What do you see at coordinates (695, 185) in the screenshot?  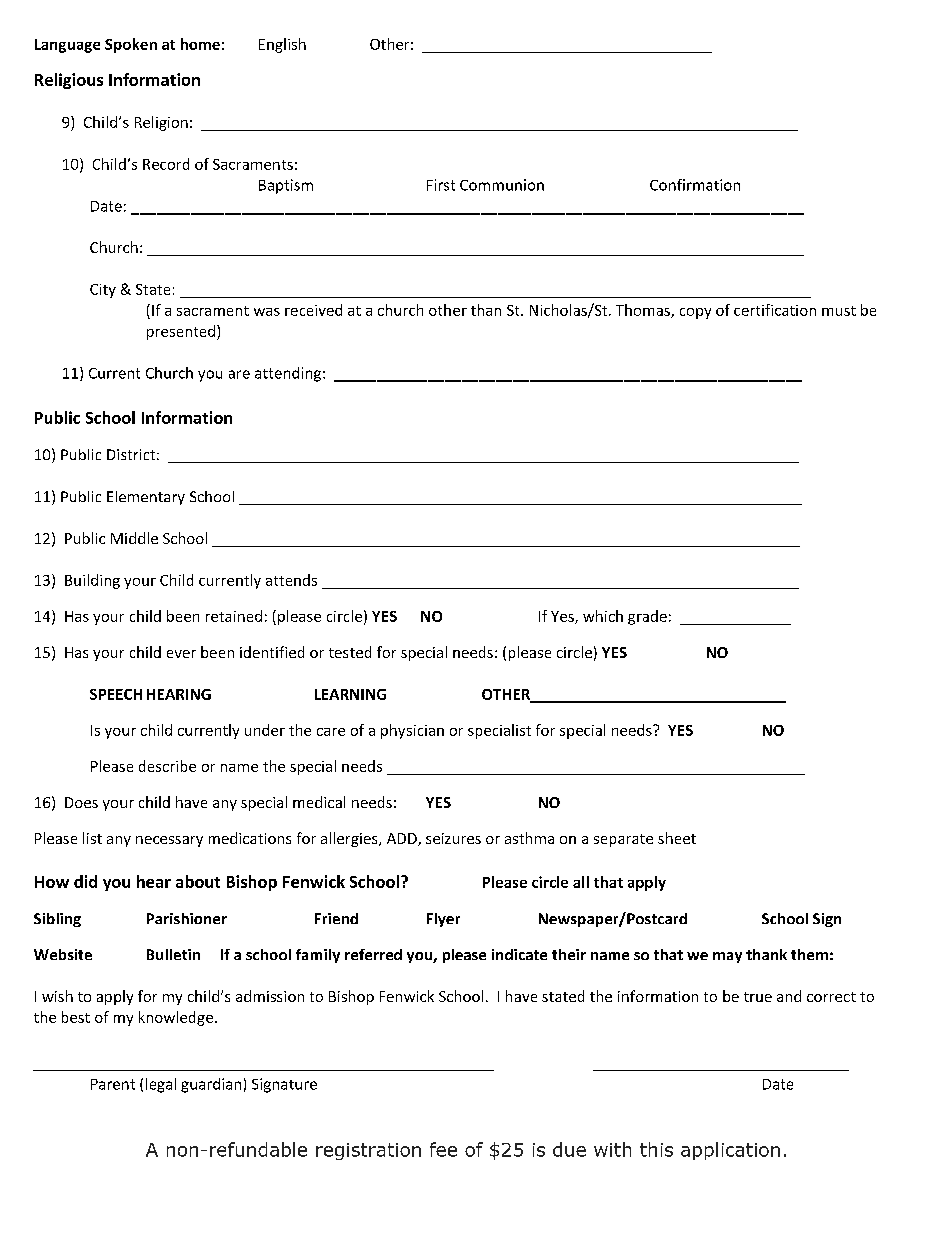 I see `Confirmation` at bounding box center [695, 185].
